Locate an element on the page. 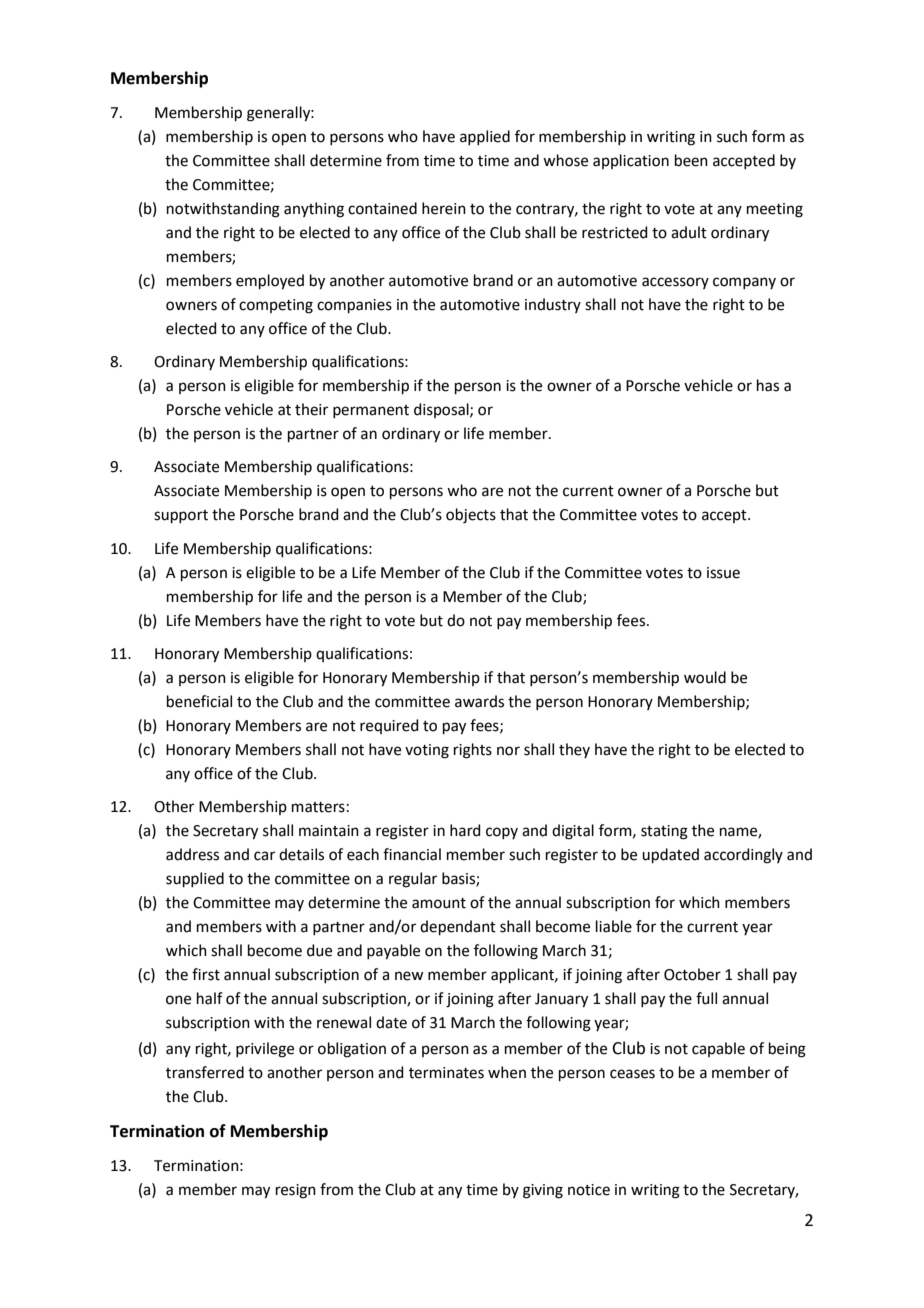 The width and height of the image is (924, 1308). applied is located at coordinates (485, 137).
